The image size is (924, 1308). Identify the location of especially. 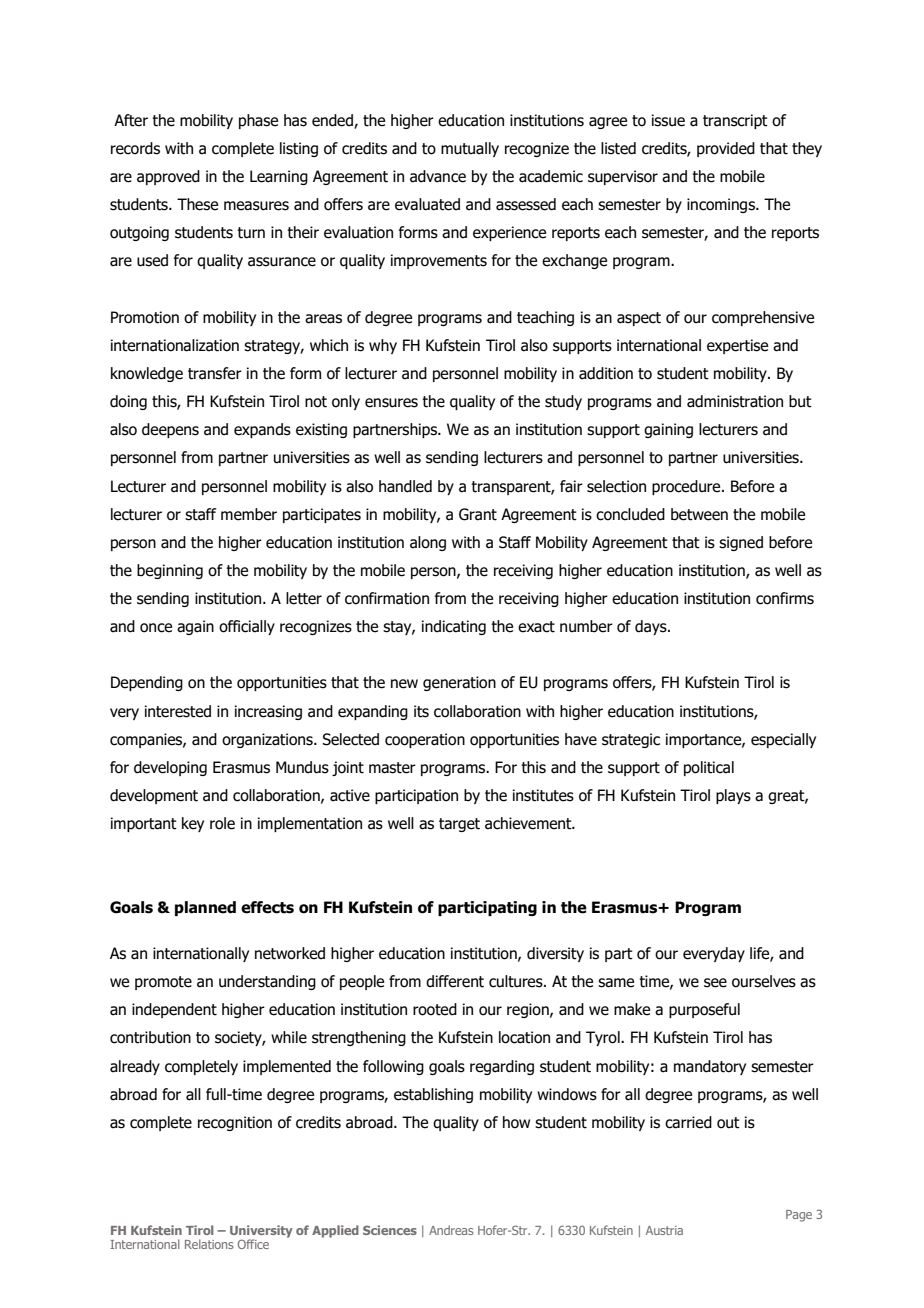
(783, 740).
